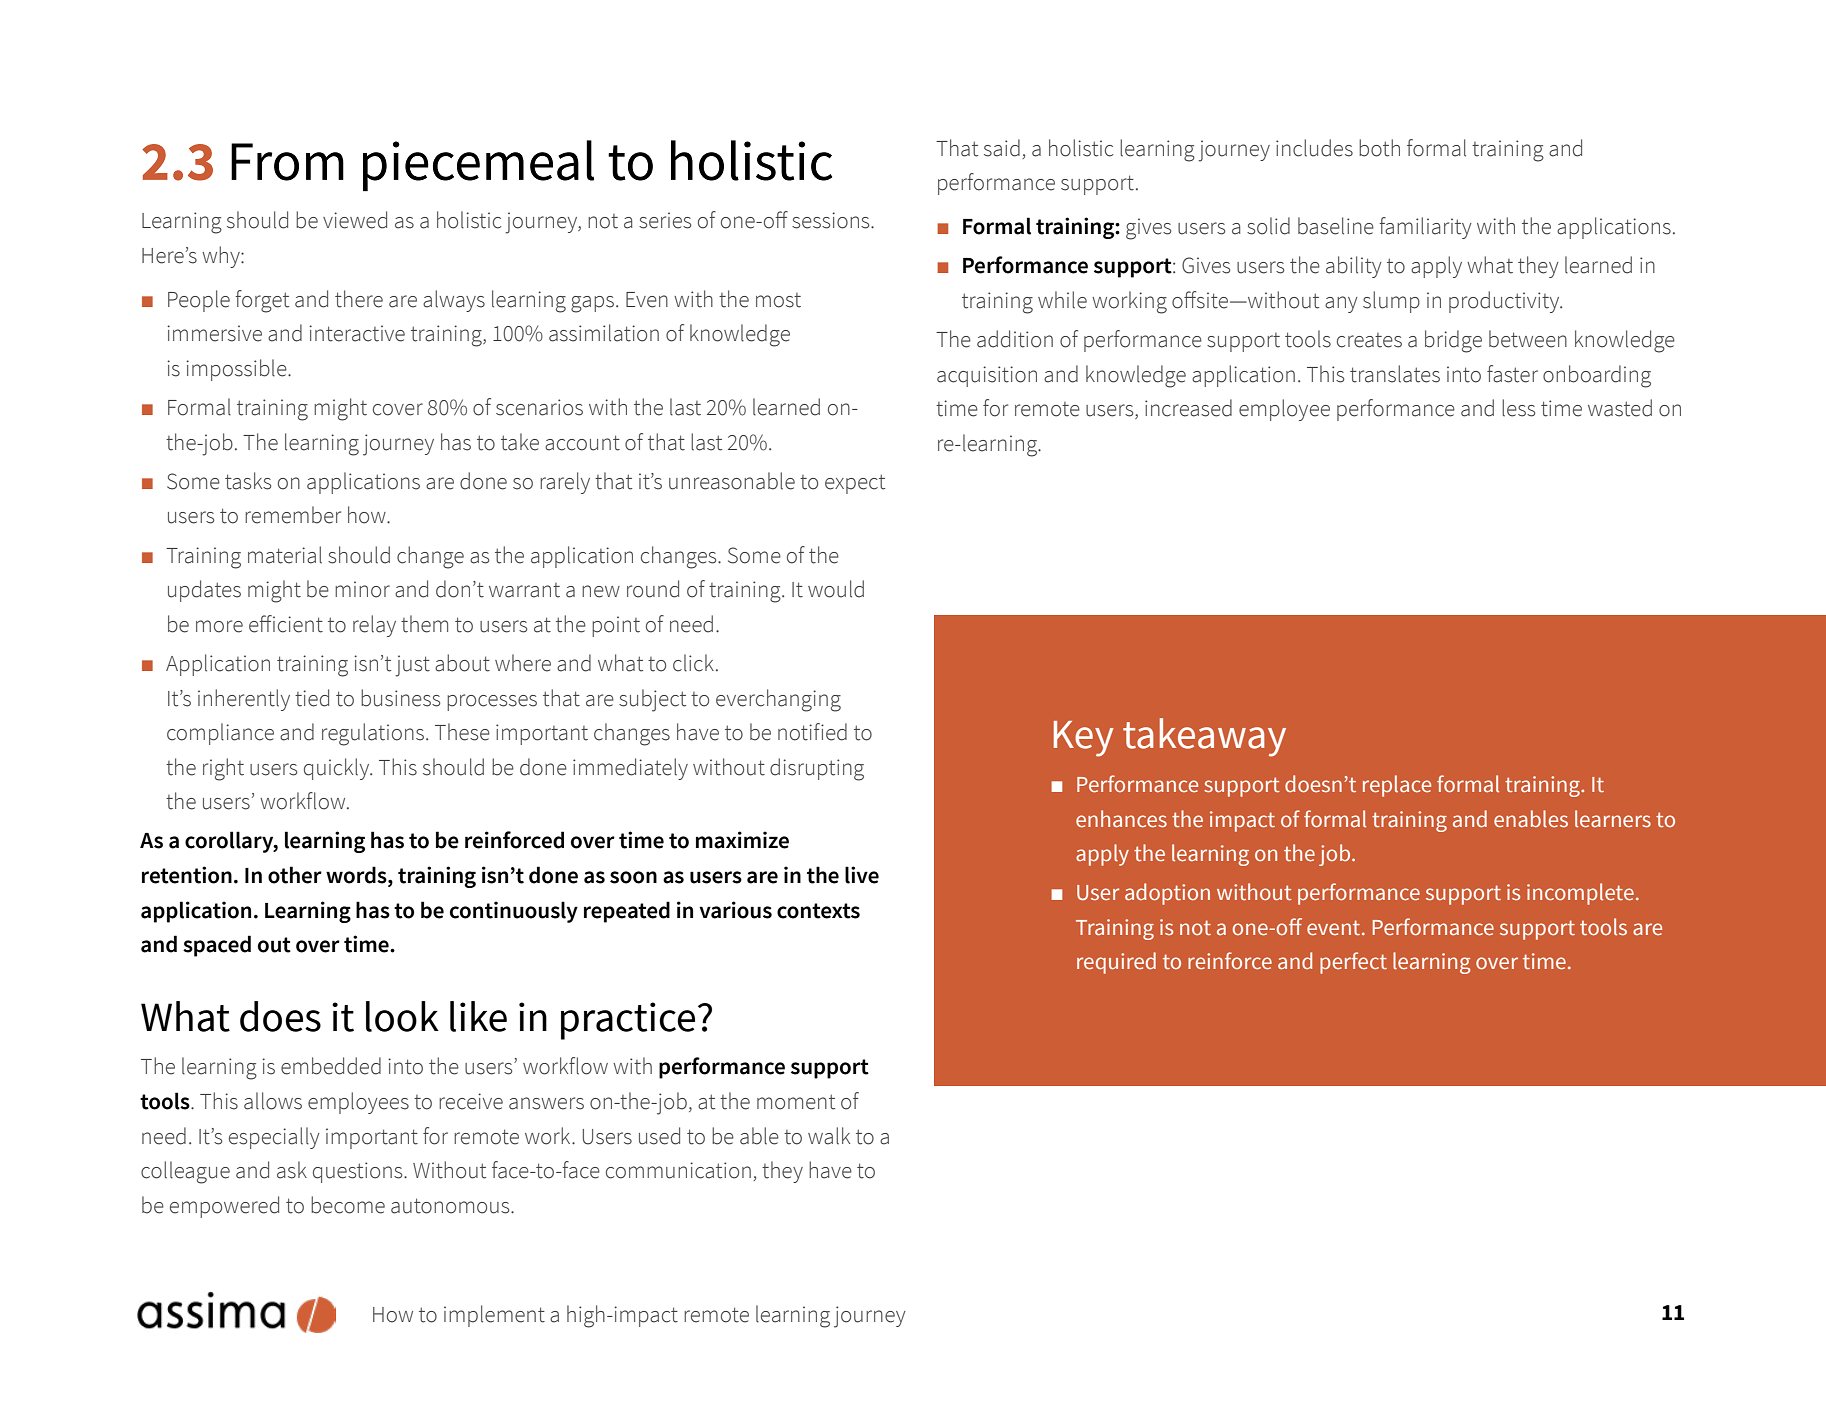  What do you see at coordinates (373, 734) in the document?
I see `regulations` at bounding box center [373, 734].
